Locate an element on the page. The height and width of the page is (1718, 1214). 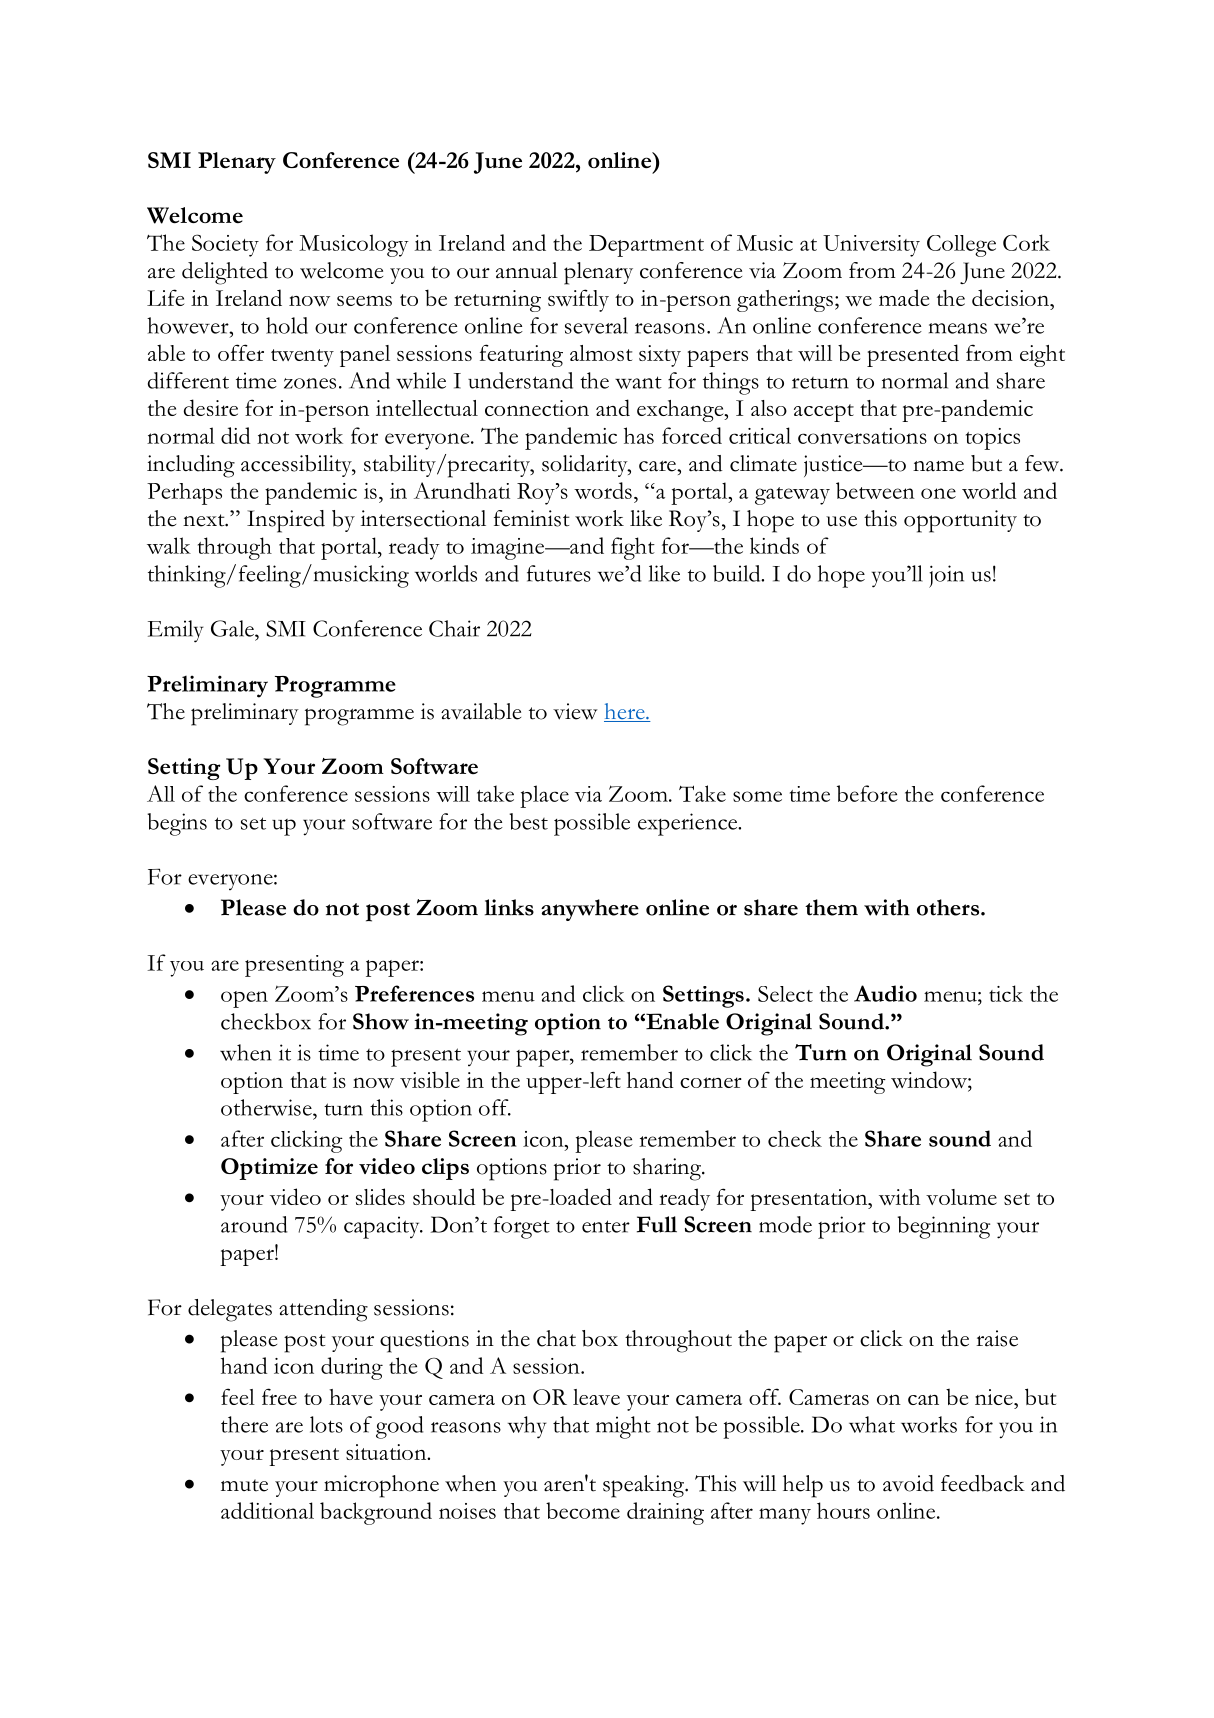
others is located at coordinates (949, 907).
